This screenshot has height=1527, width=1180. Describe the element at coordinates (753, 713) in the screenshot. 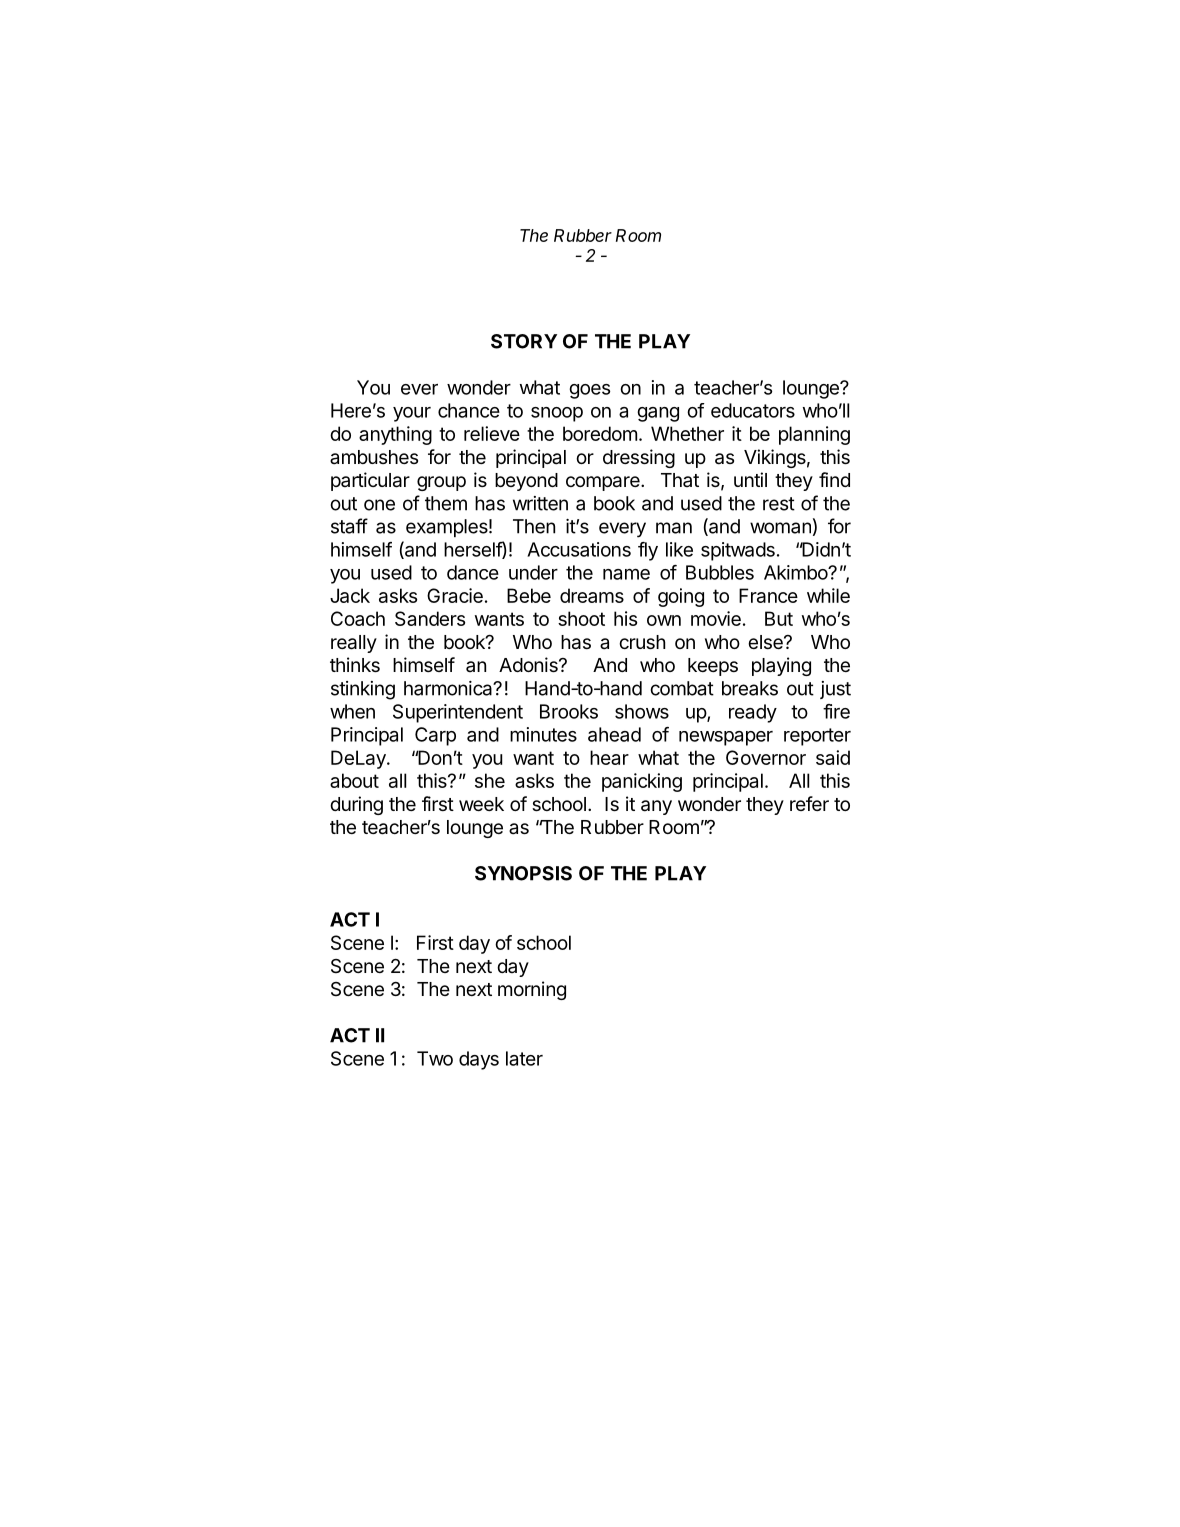

I see `ready` at that location.
